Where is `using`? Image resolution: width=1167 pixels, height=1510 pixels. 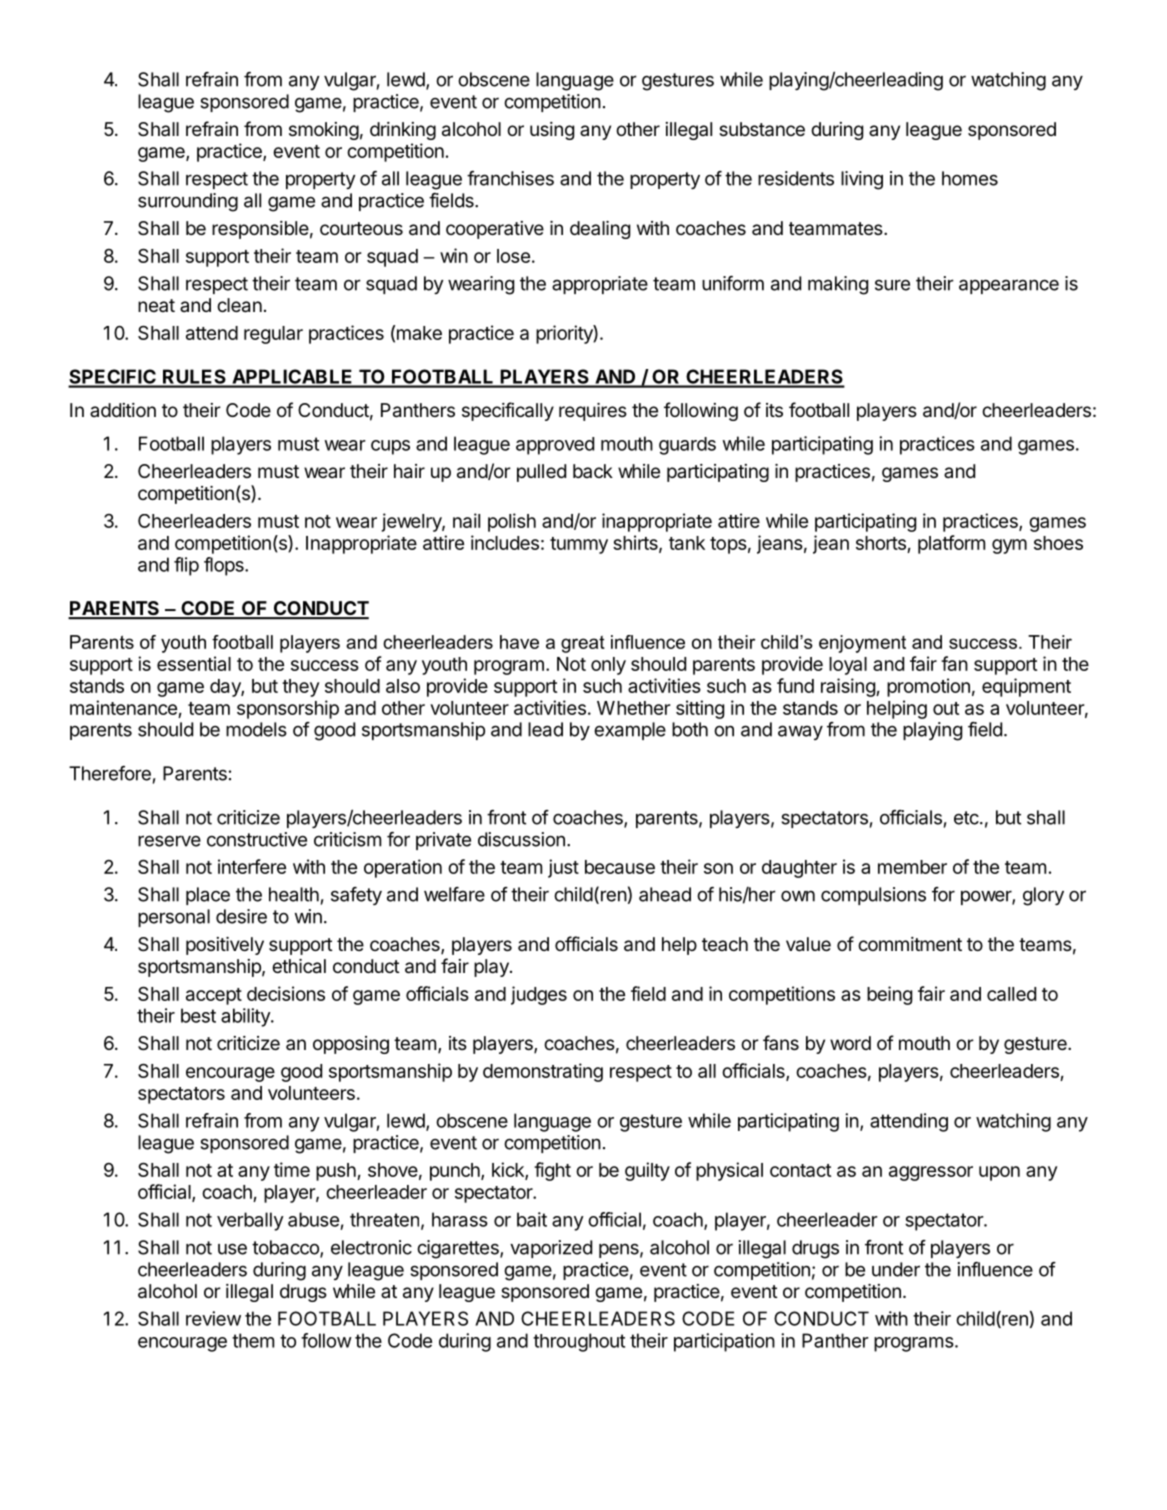 using is located at coordinates (552, 131).
